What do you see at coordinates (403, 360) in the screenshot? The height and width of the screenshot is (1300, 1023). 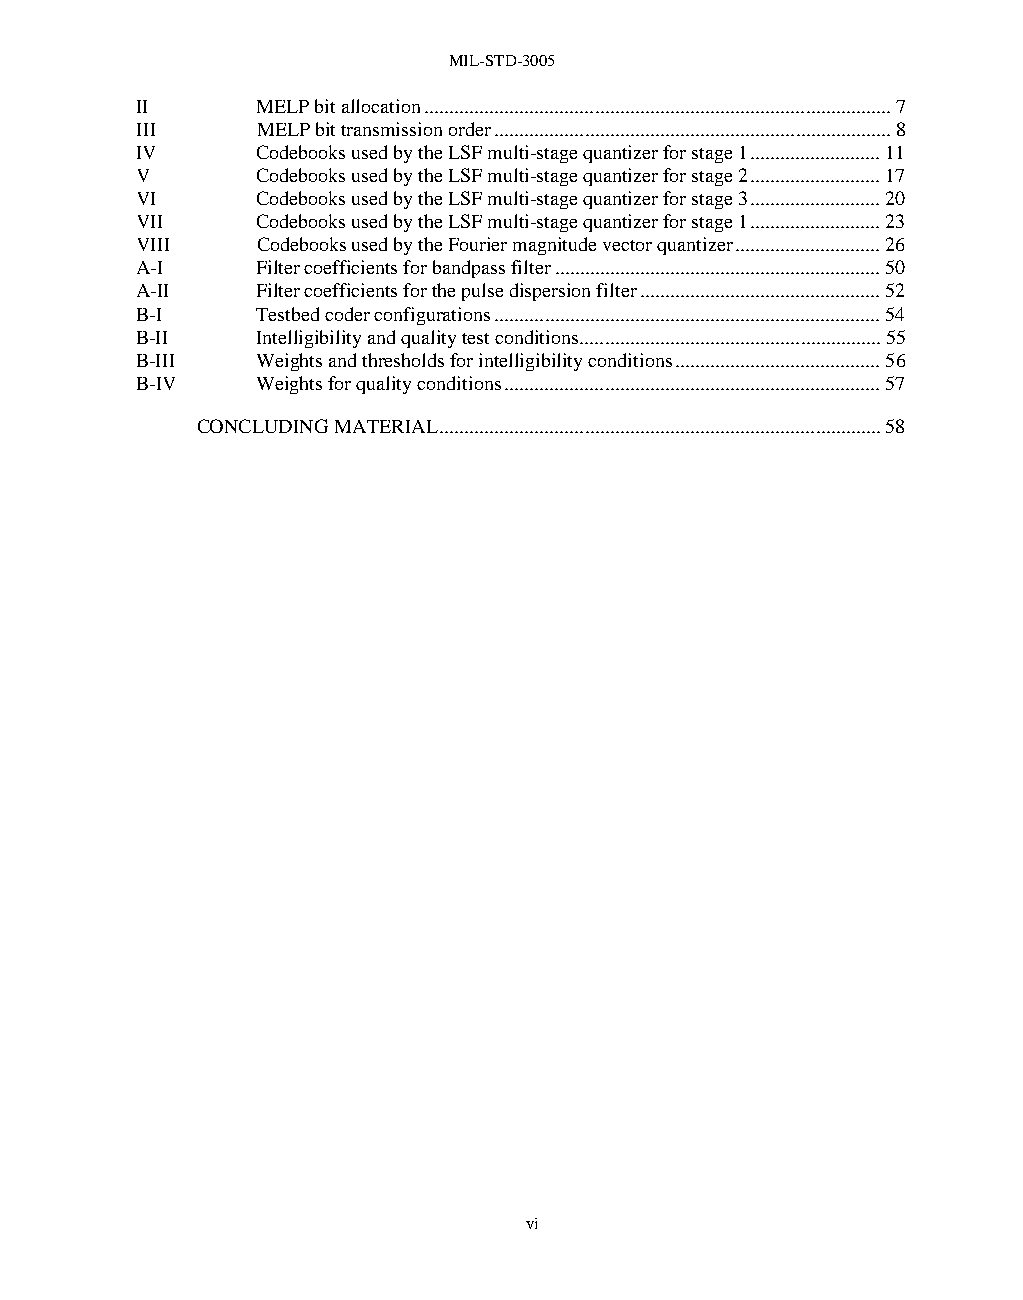 I see `thresholds` at bounding box center [403, 360].
